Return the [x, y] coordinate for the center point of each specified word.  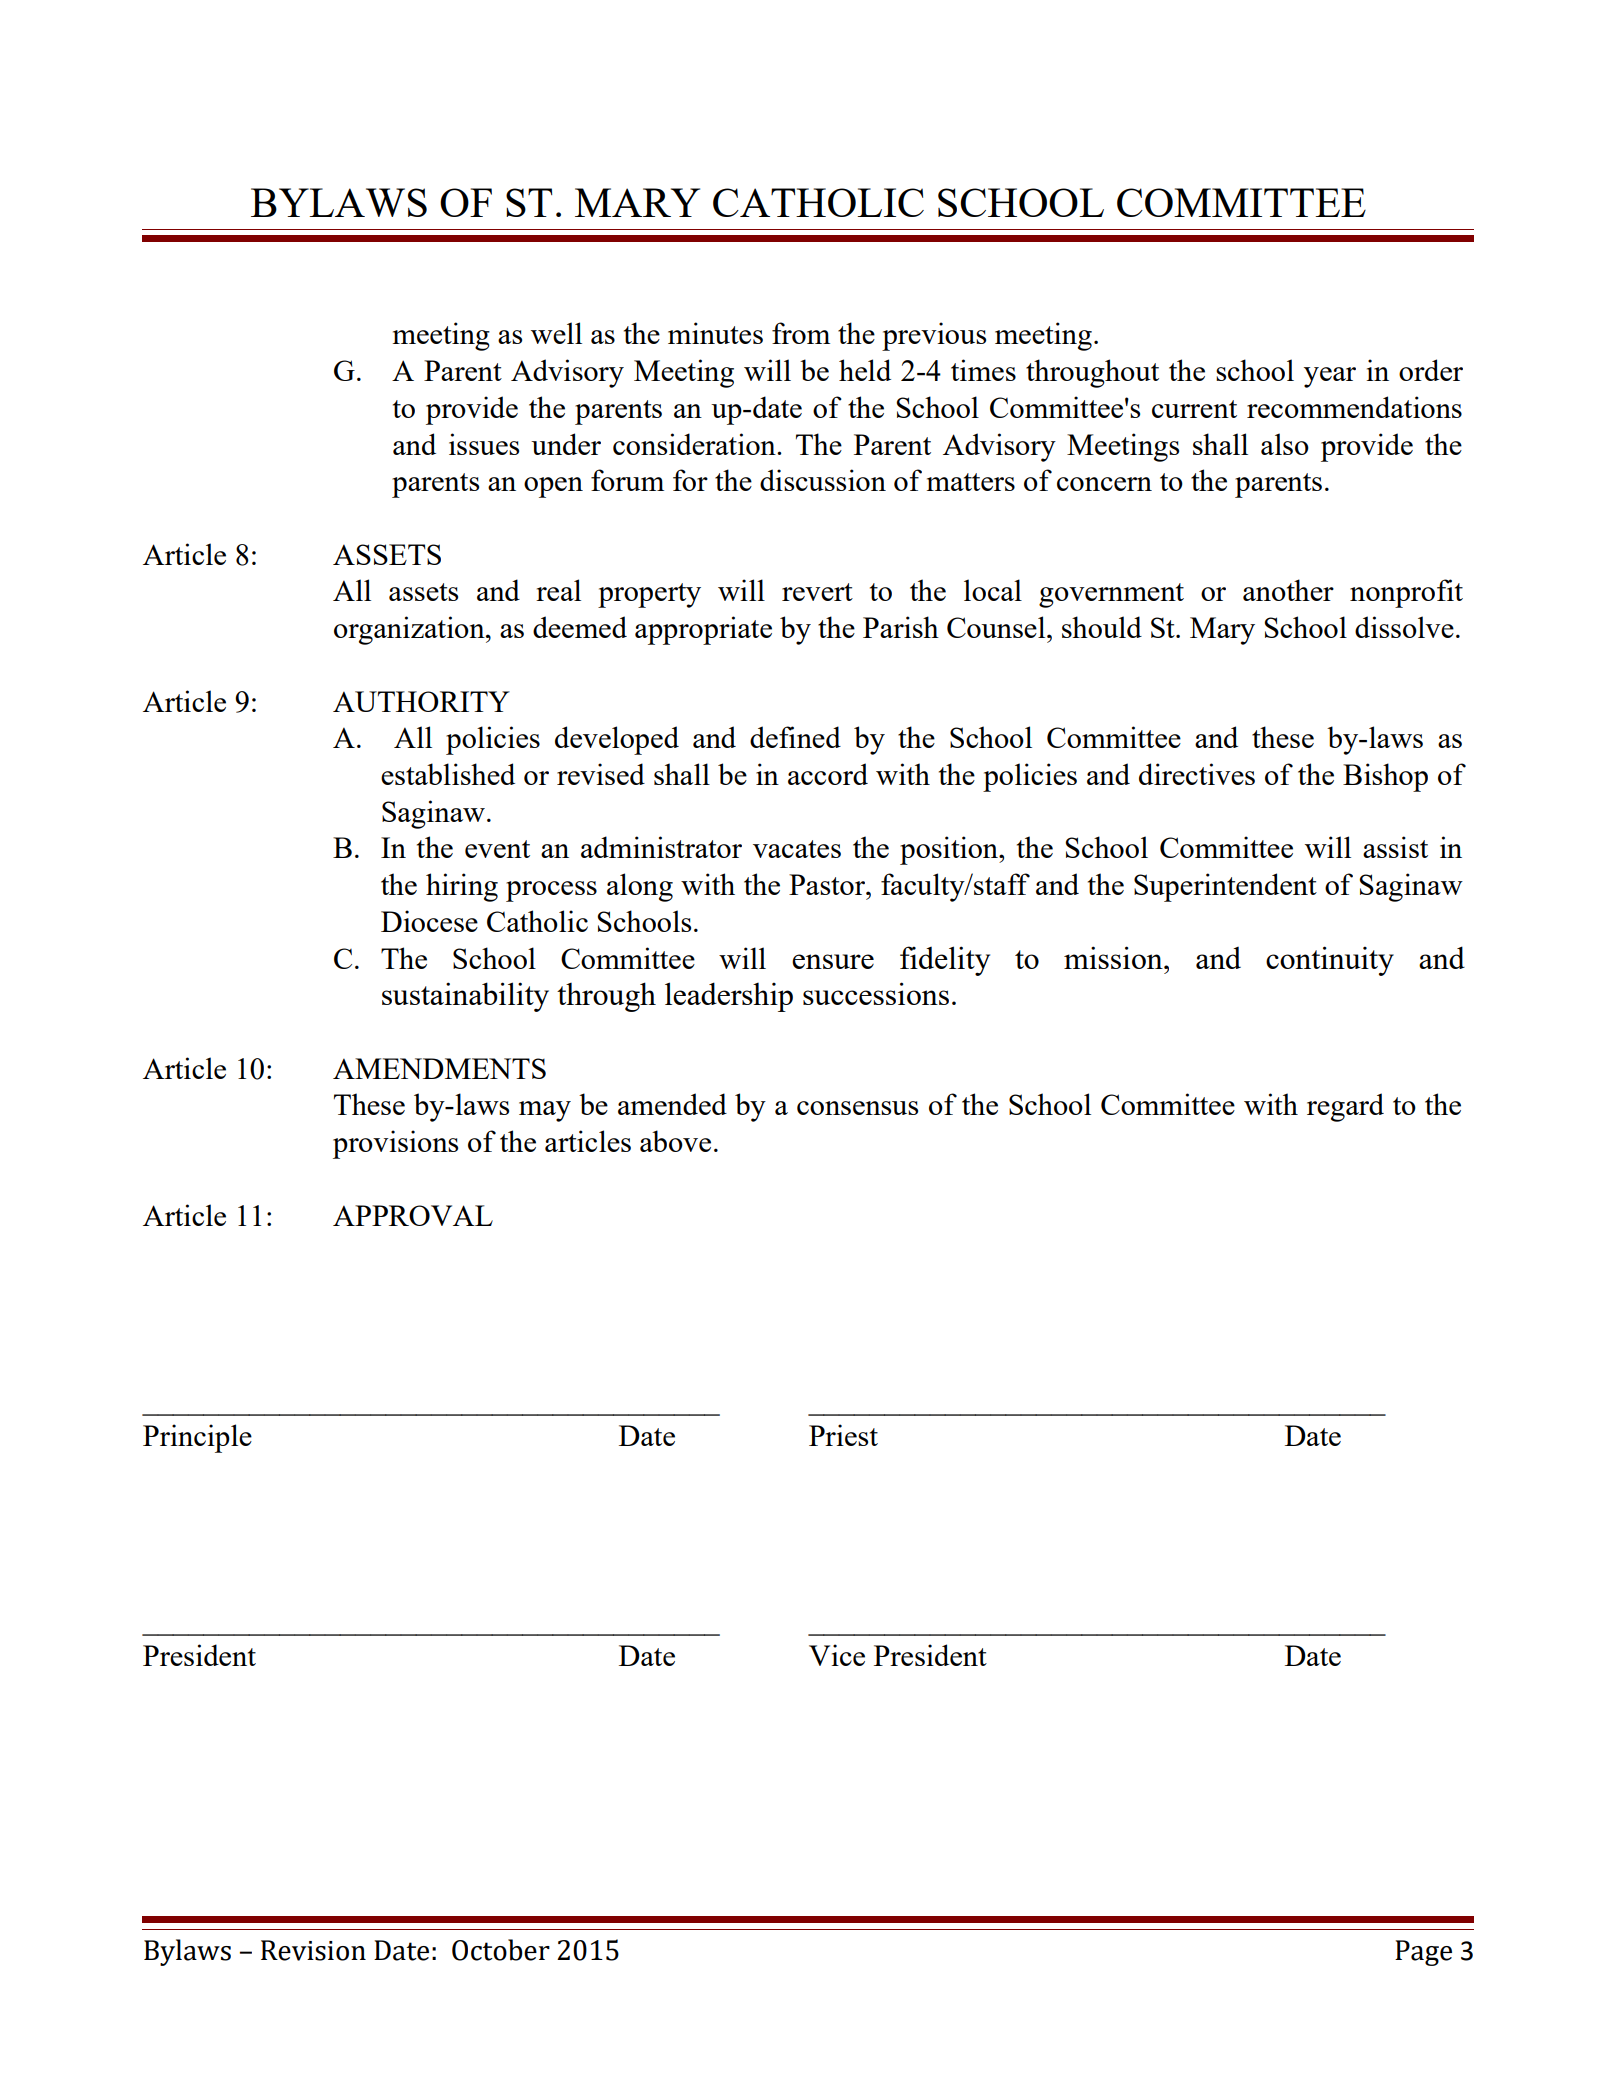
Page [1423, 1953]
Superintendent [1225, 887]
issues [484, 444]
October [501, 1950]
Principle [197, 1438]
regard [1345, 1107]
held [865, 370]
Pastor [828, 884]
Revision [313, 1950]
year [1330, 377]
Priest [843, 1435]
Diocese [429, 921]
